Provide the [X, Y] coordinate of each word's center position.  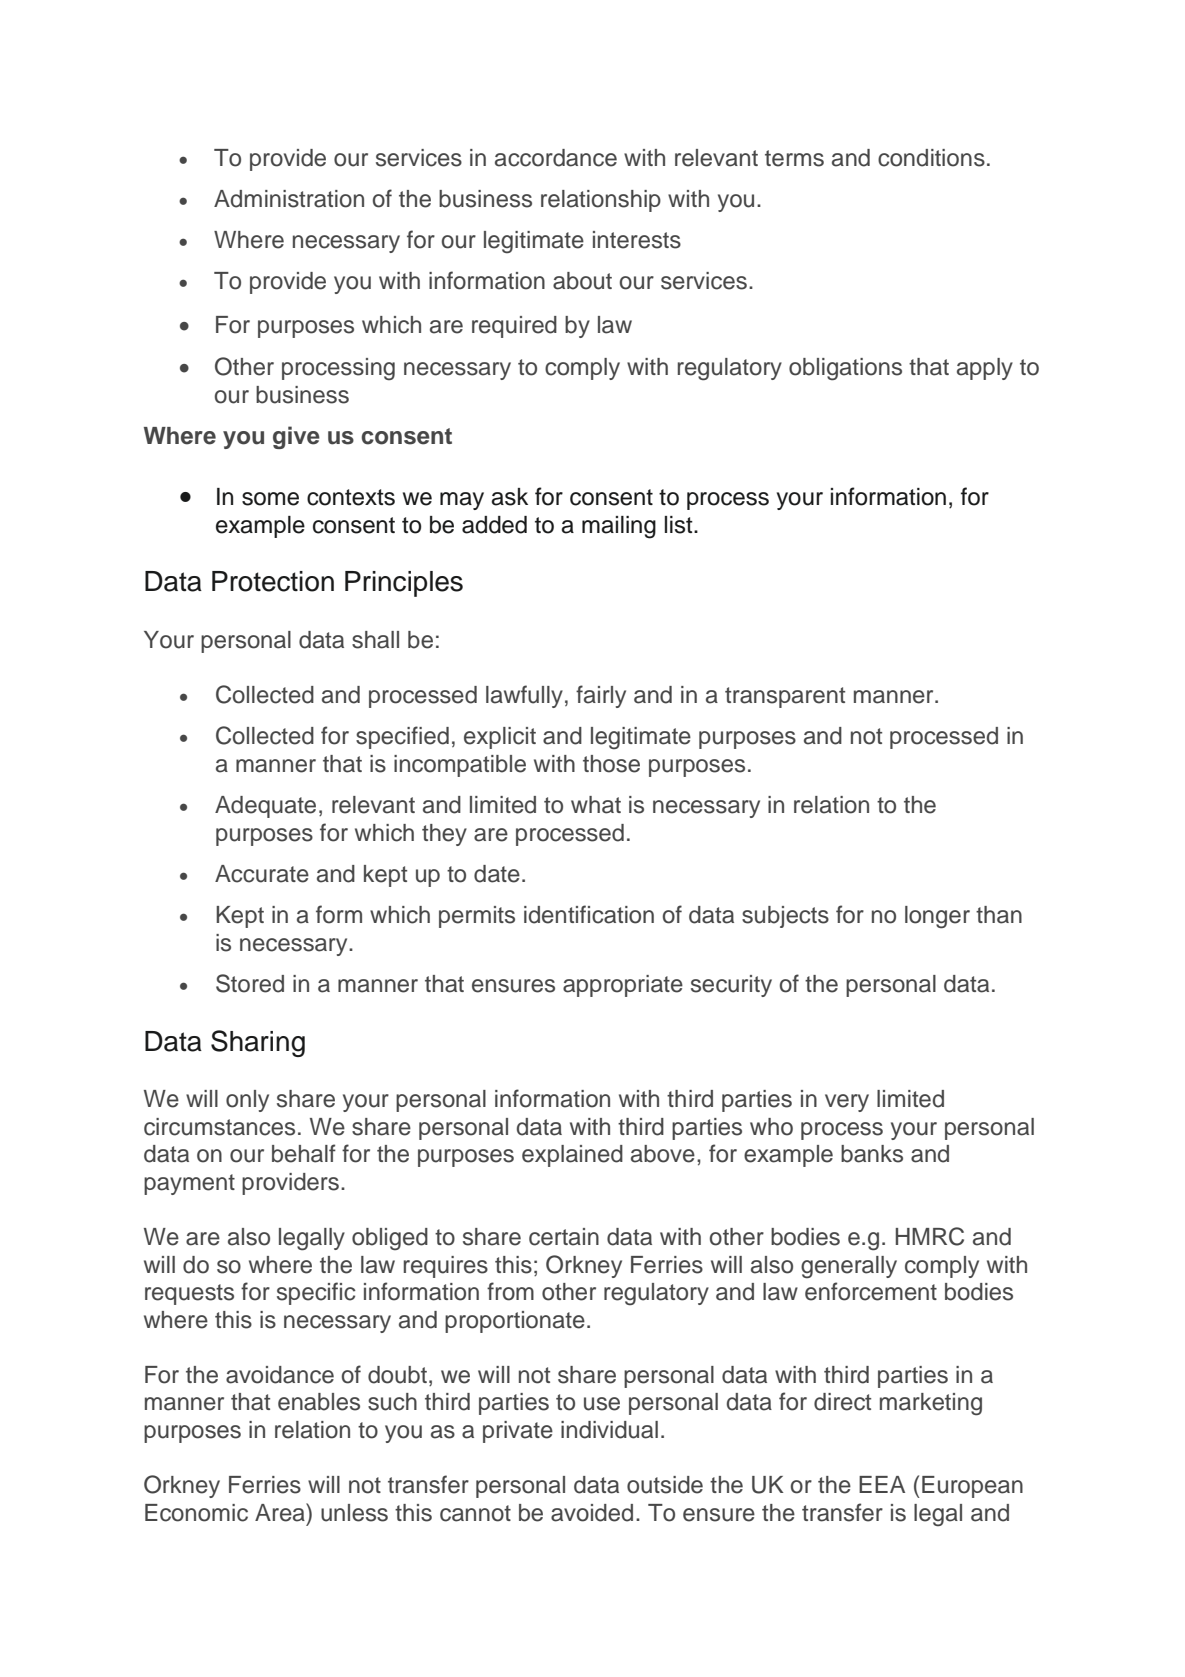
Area [281, 1512]
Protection [273, 581]
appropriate [623, 986]
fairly [601, 696]
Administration [289, 199]
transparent [785, 697]
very [847, 1103]
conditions [931, 158]
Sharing [258, 1043]
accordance [556, 158]
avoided [592, 1513]
